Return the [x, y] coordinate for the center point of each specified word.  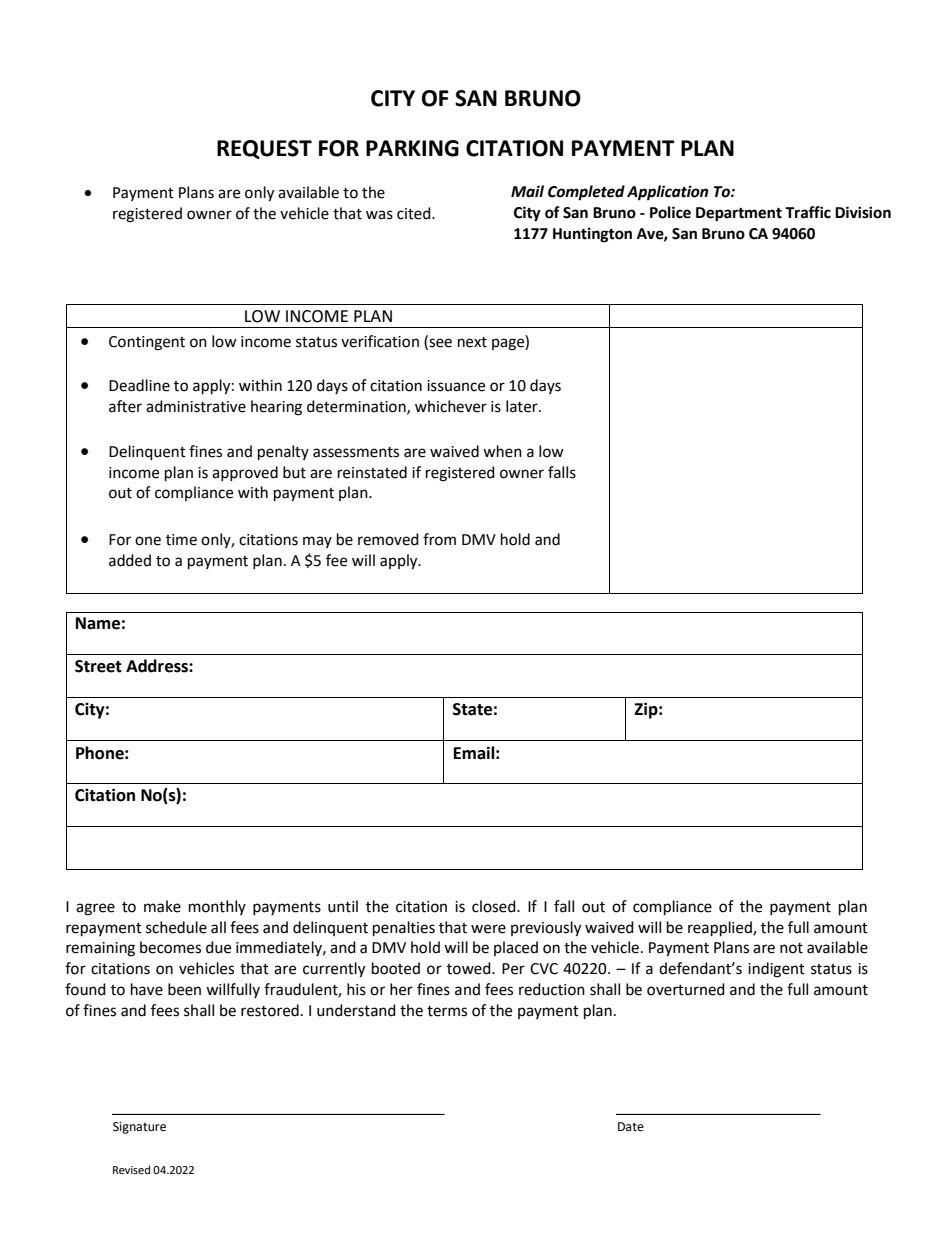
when [502, 451]
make [162, 906]
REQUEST [264, 149]
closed [495, 906]
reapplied [721, 929]
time [181, 540]
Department [739, 214]
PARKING [412, 148]
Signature [139, 1128]
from [439, 539]
